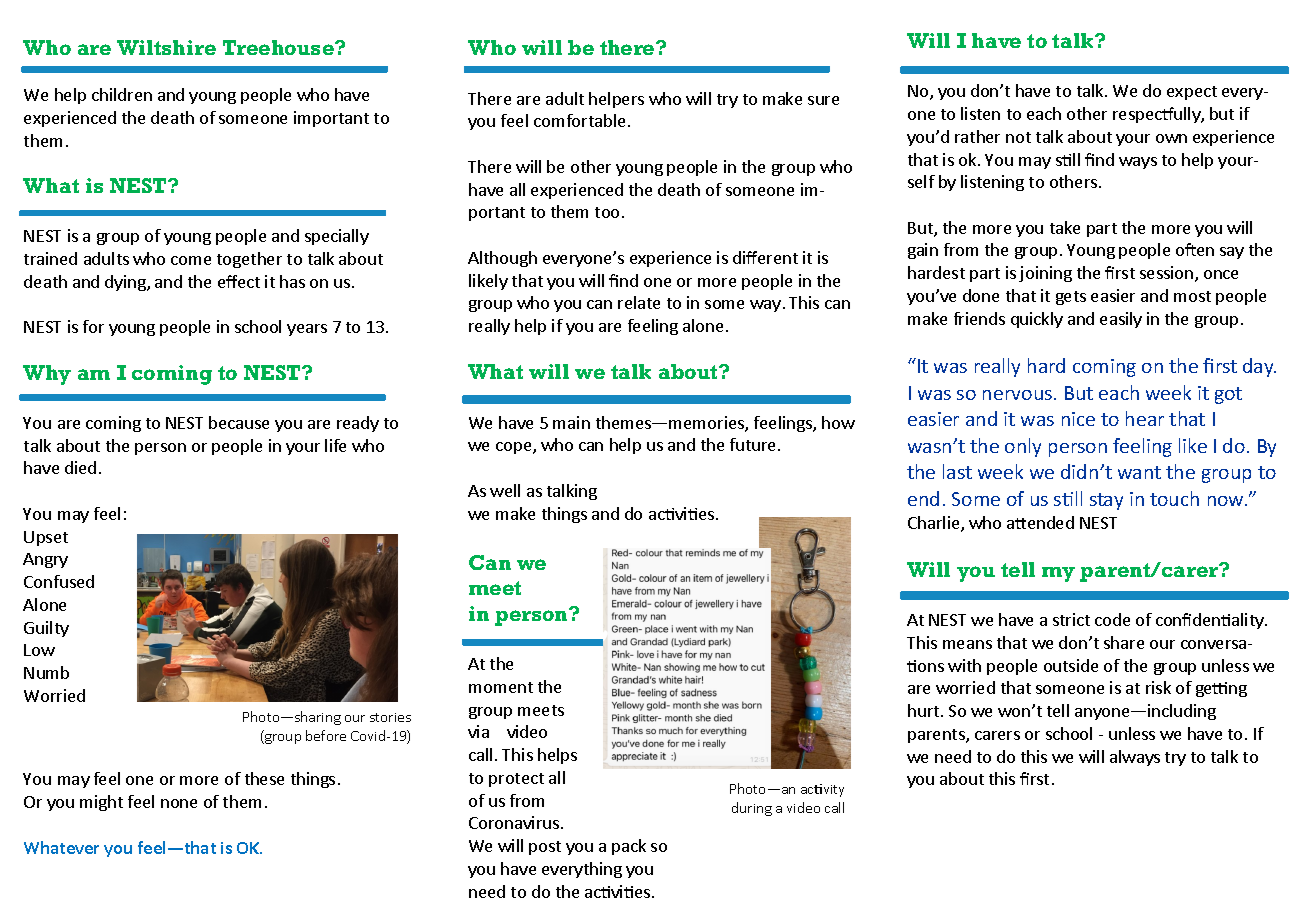  Describe the element at coordinates (166, 47) in the document. I see `Wiltshire` at that location.
